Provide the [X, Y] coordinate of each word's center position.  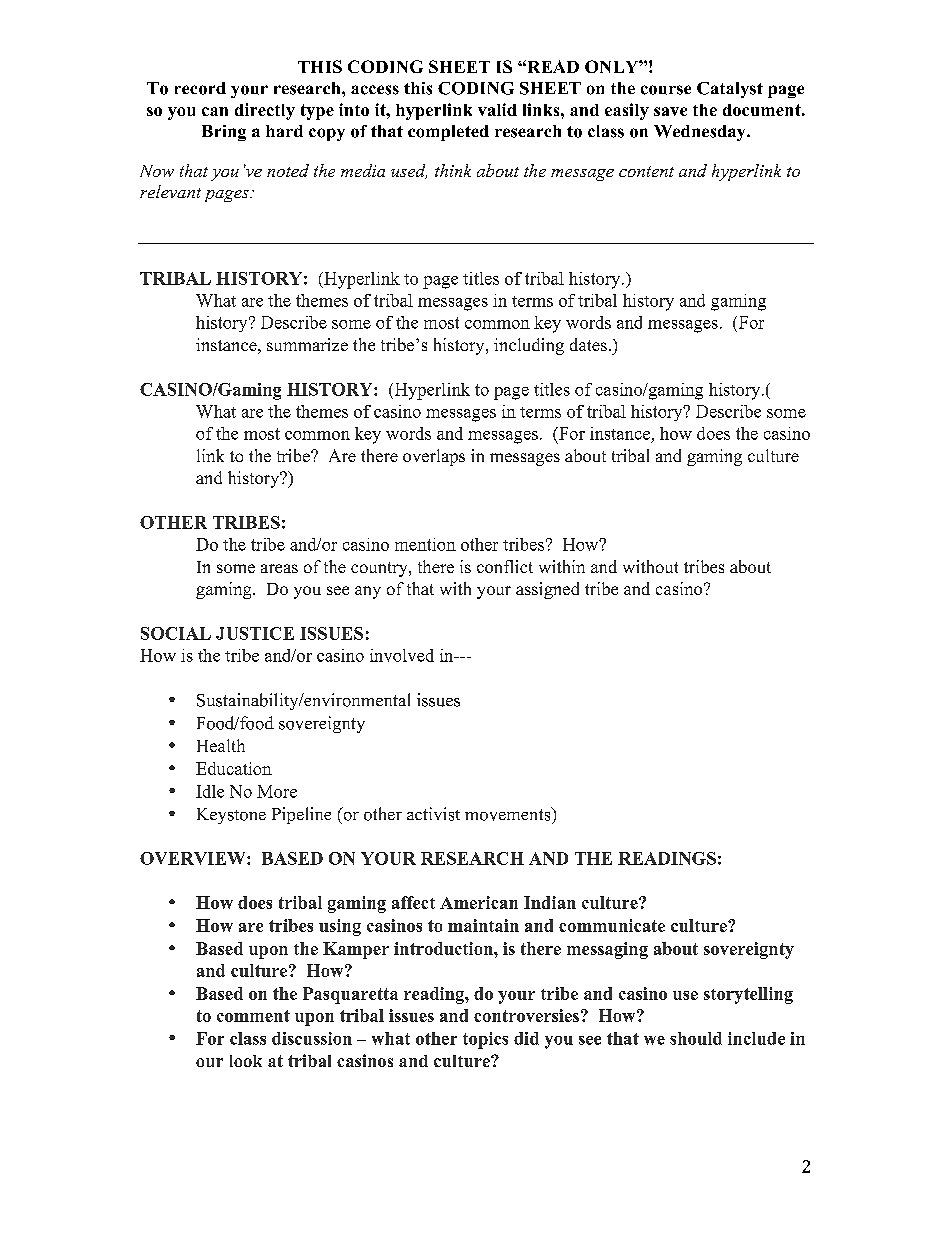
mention [425, 544]
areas [279, 568]
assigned [547, 590]
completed [448, 133]
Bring [224, 133]
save [670, 111]
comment [253, 1016]
